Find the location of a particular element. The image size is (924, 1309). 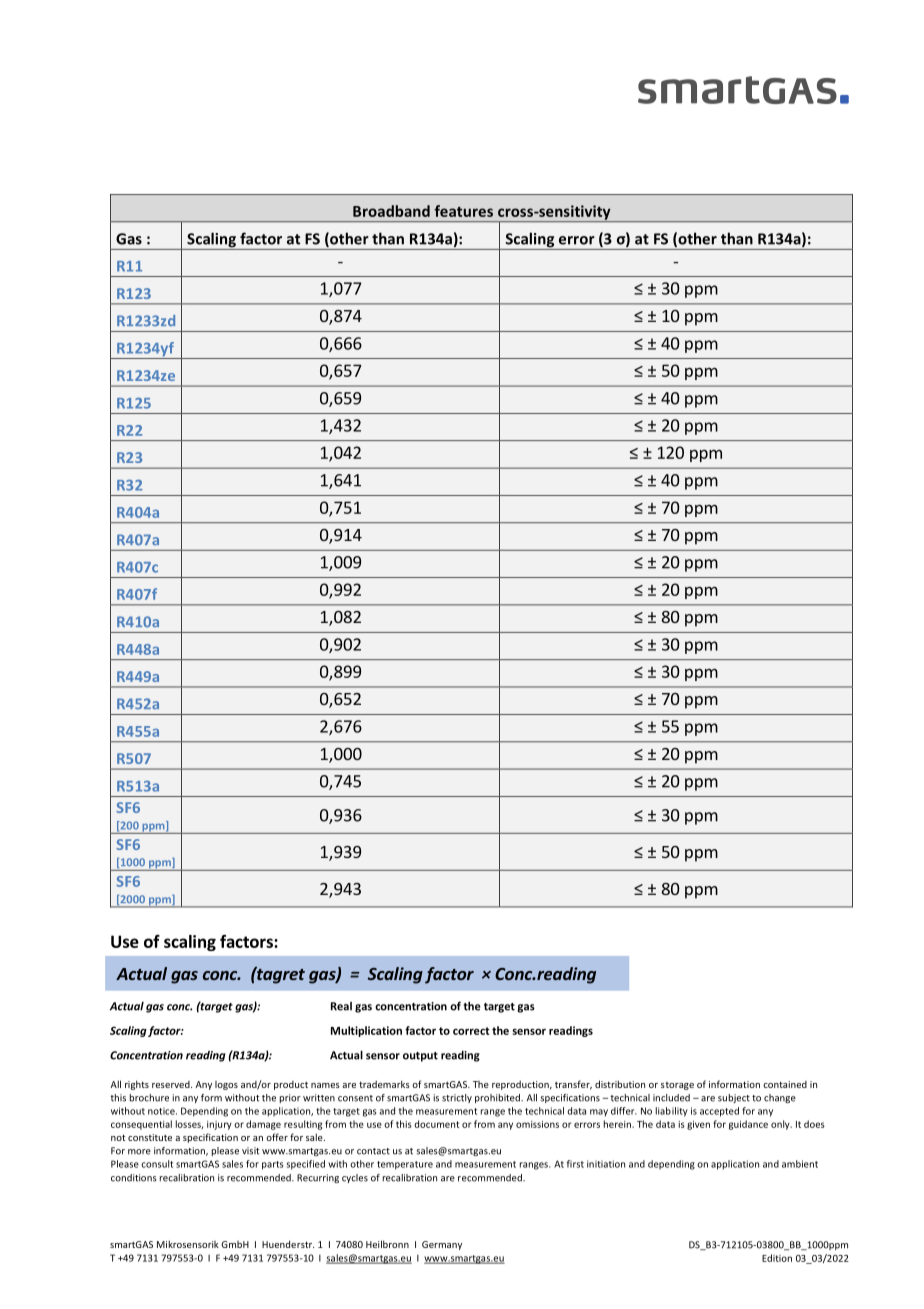

correct is located at coordinates (471, 1031).
